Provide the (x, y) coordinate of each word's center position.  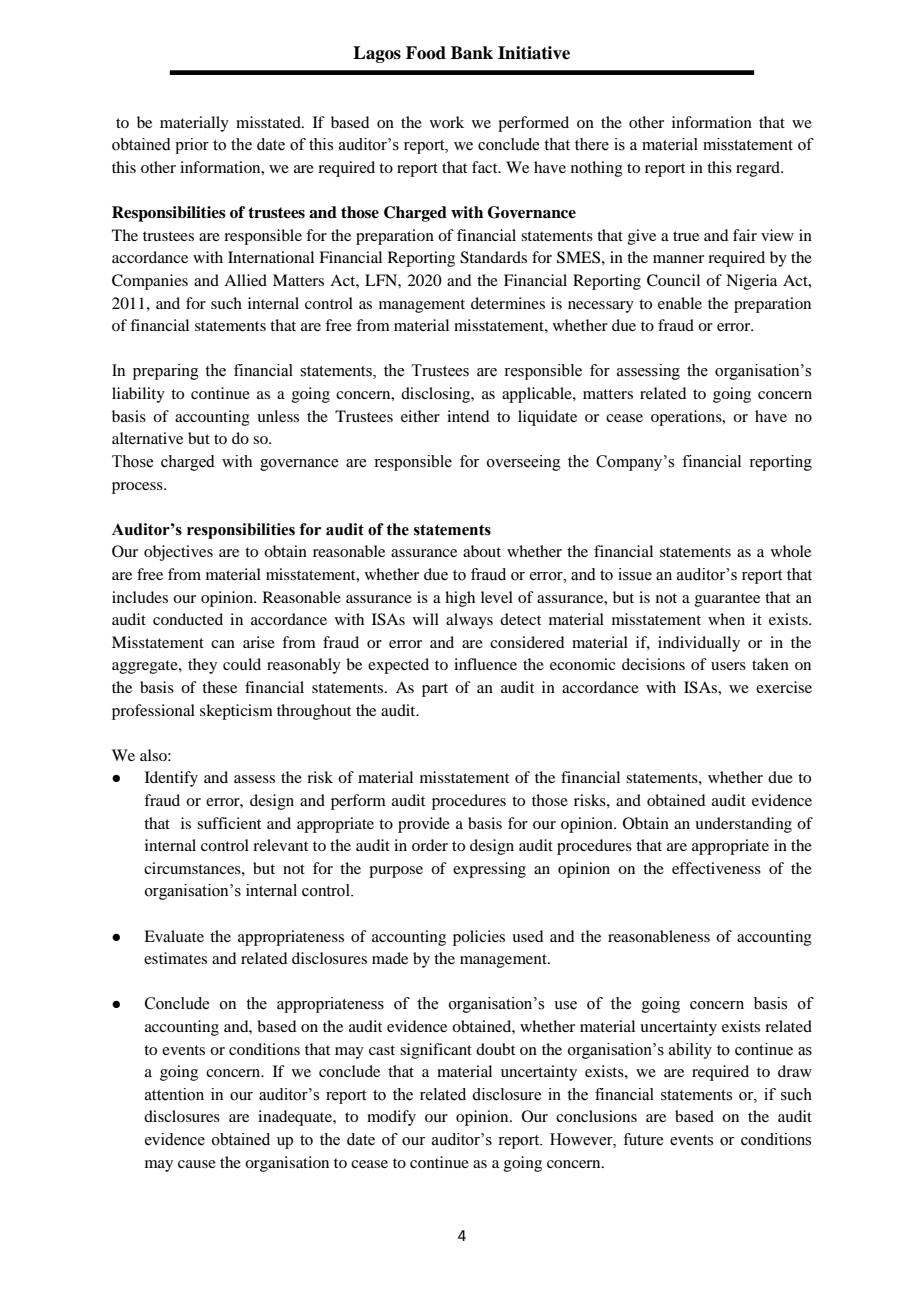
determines (508, 303)
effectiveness (716, 868)
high (460, 599)
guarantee (727, 600)
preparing (166, 372)
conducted (188, 619)
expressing (489, 870)
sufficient (229, 823)
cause (197, 1164)
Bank (472, 53)
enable (680, 303)
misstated (269, 122)
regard (759, 169)
